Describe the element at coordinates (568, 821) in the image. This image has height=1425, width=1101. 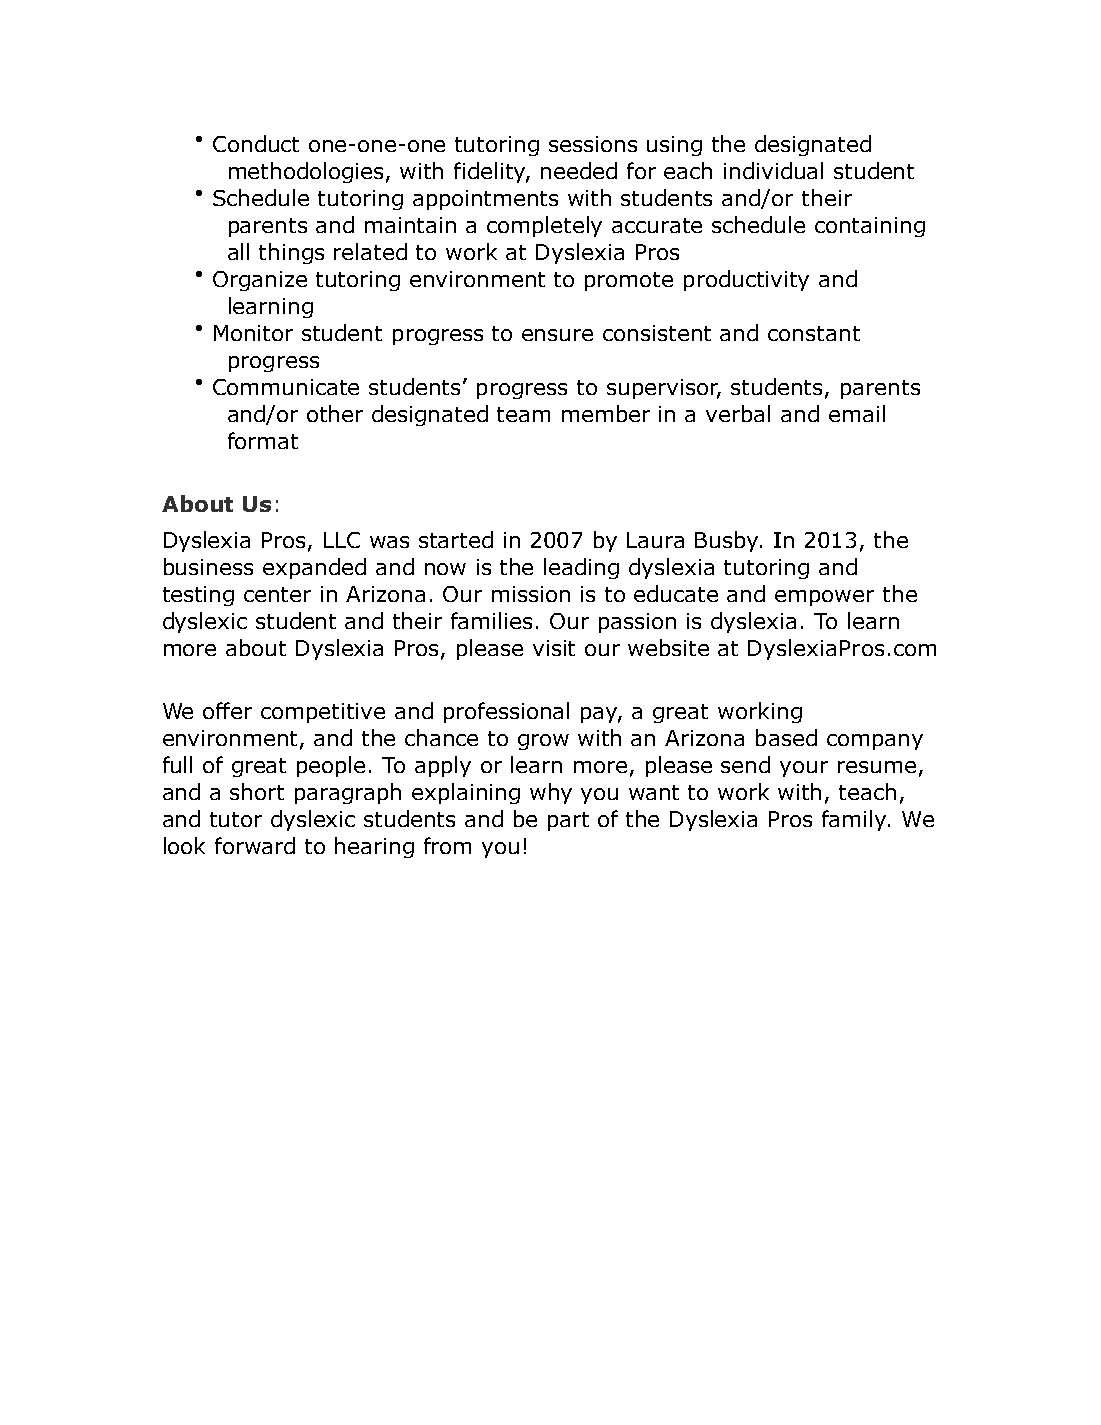
I see `part` at that location.
